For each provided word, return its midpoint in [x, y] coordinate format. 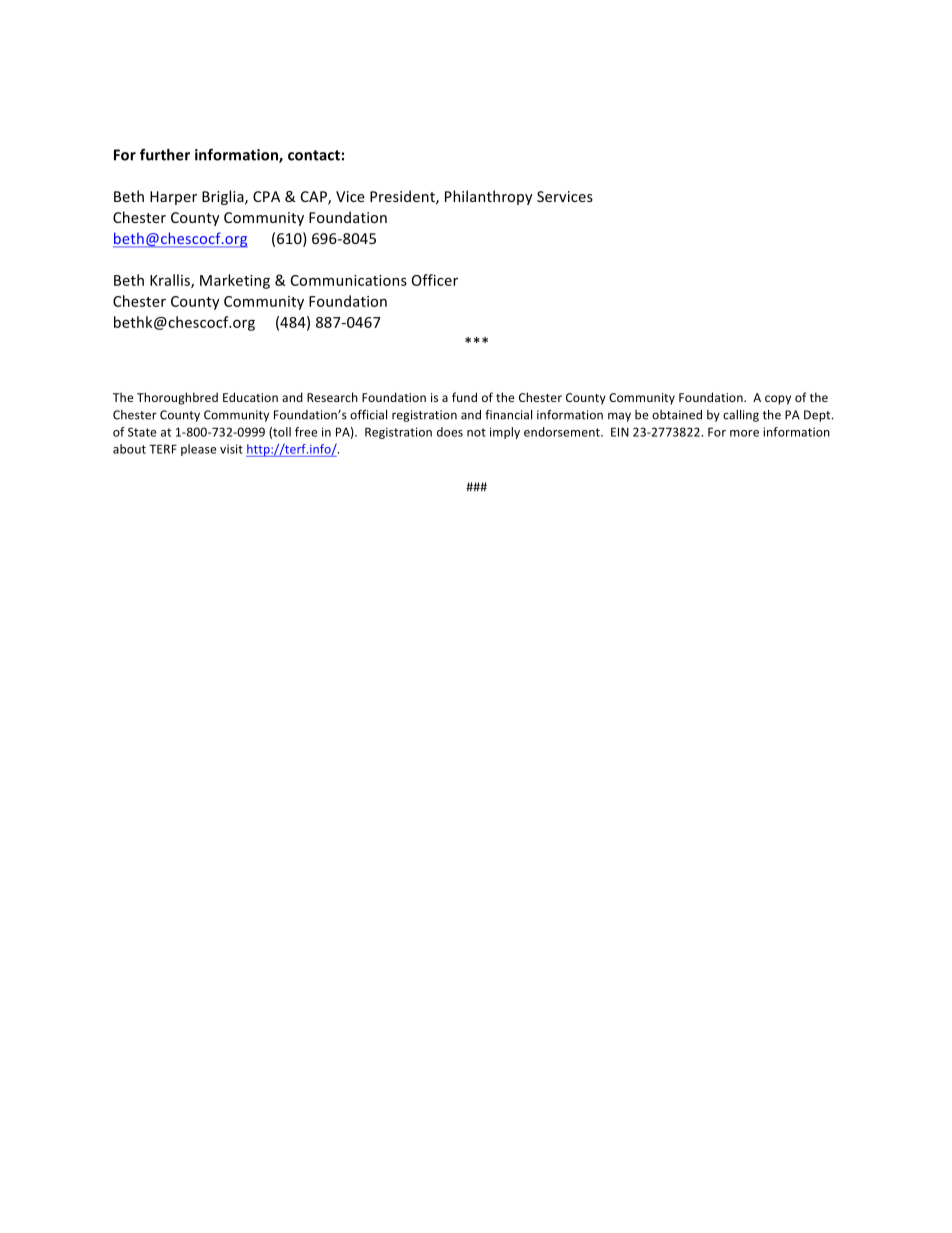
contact [314, 155]
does [450, 432]
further [165, 154]
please [198, 450]
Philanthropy [489, 197]
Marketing [235, 281]
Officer [435, 280]
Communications [349, 280]
